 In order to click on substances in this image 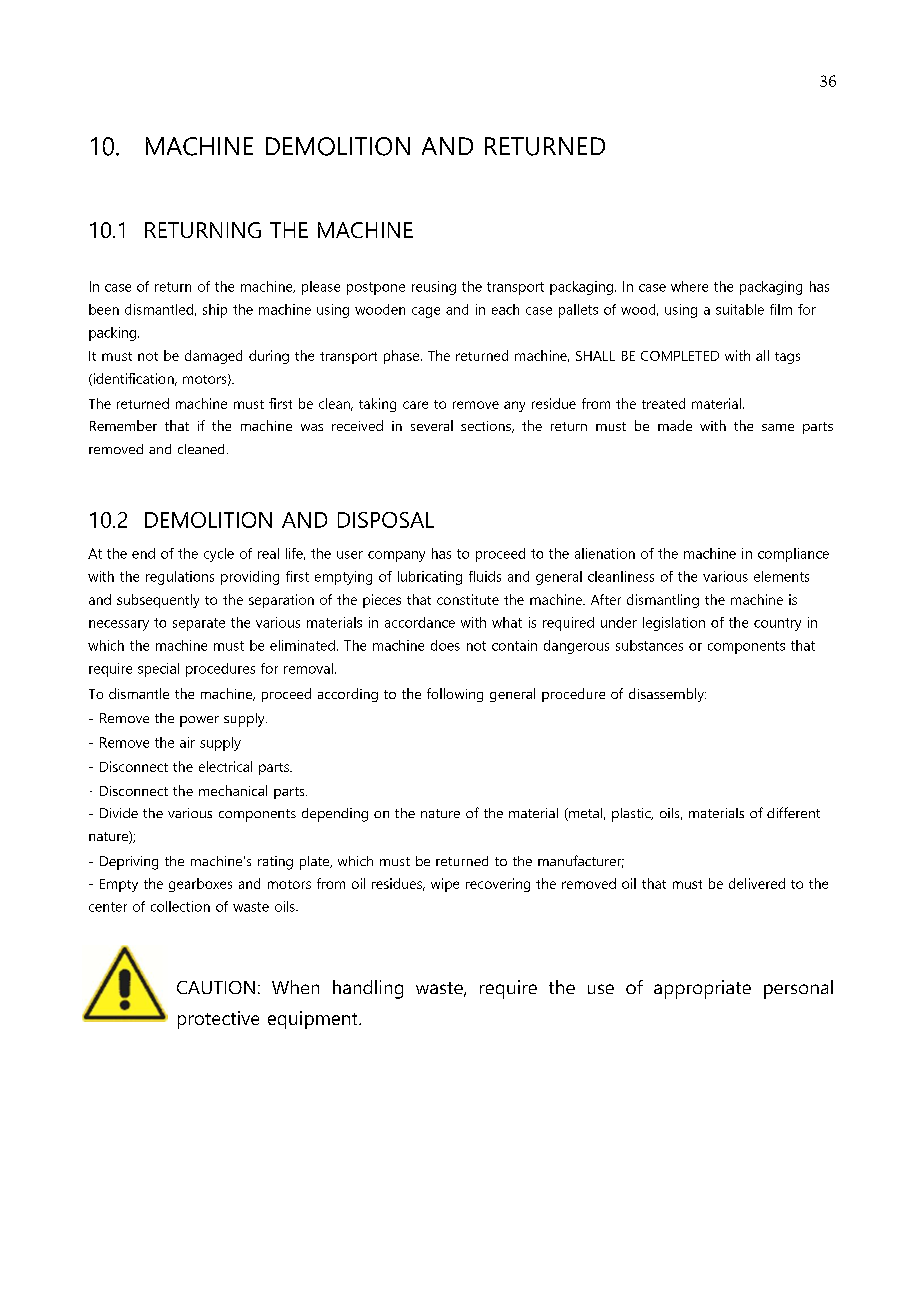, I will do `click(649, 645)`.
